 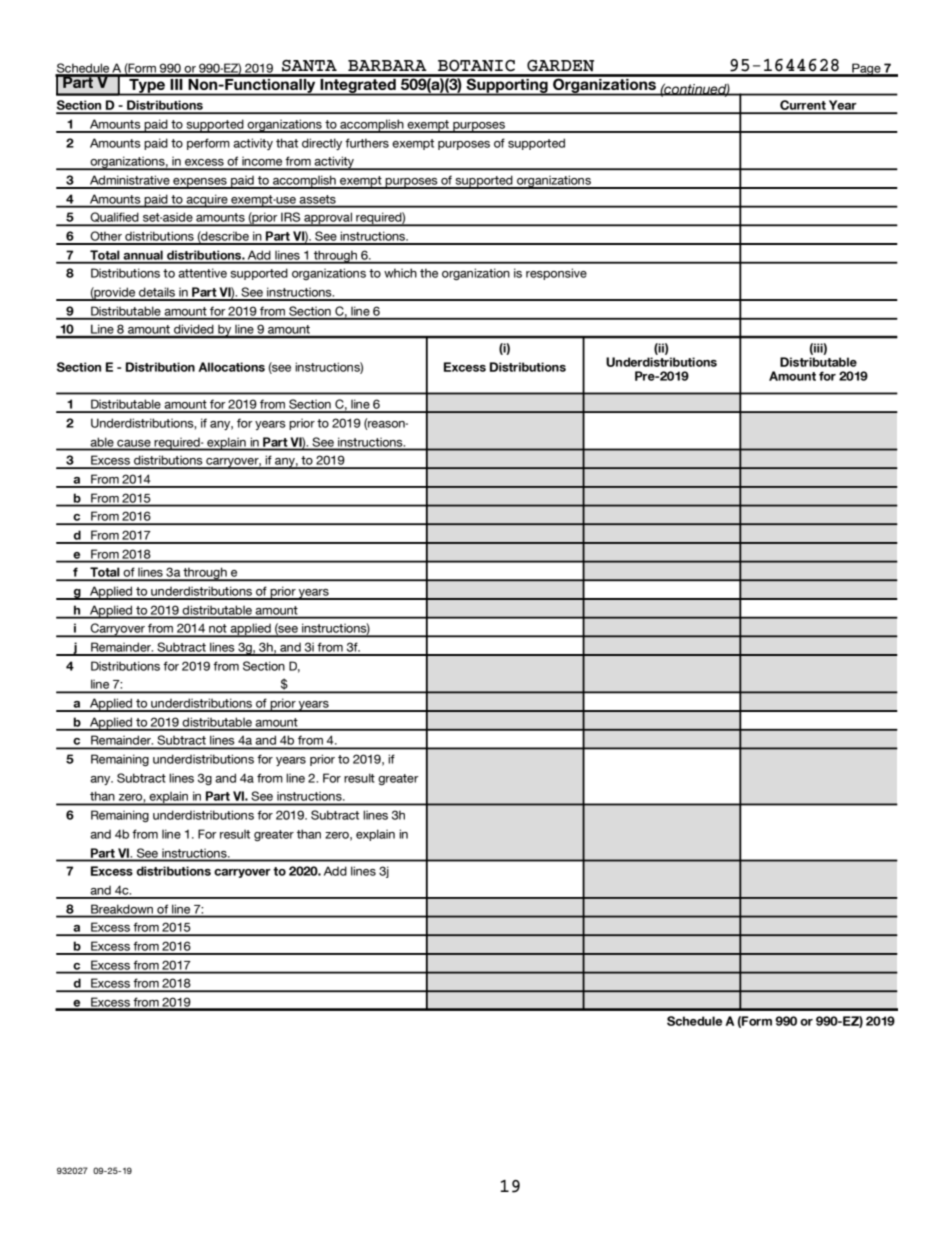 I want to click on Current, so click(x=803, y=106).
